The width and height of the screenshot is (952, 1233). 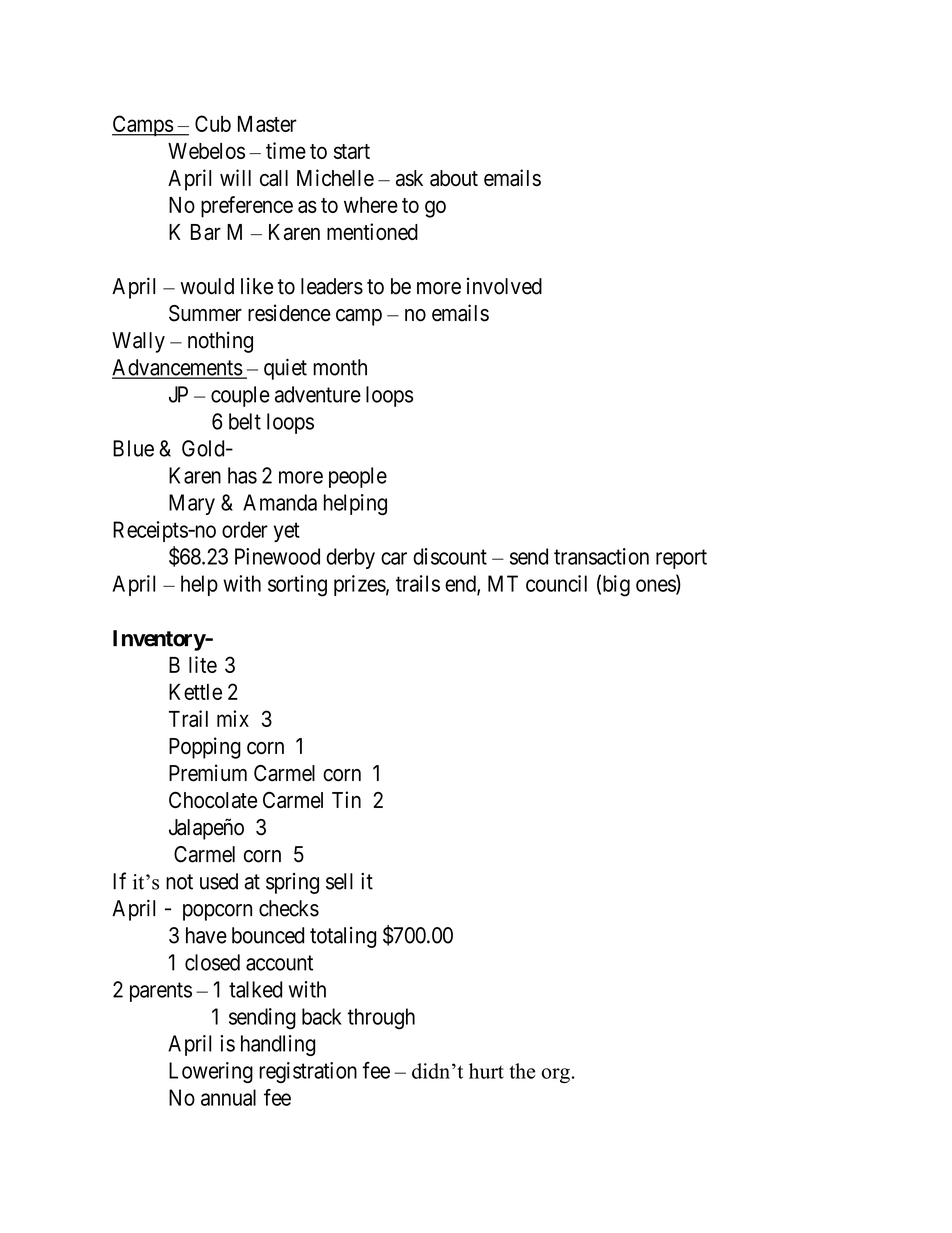 I want to click on Pinewood, so click(x=277, y=556).
